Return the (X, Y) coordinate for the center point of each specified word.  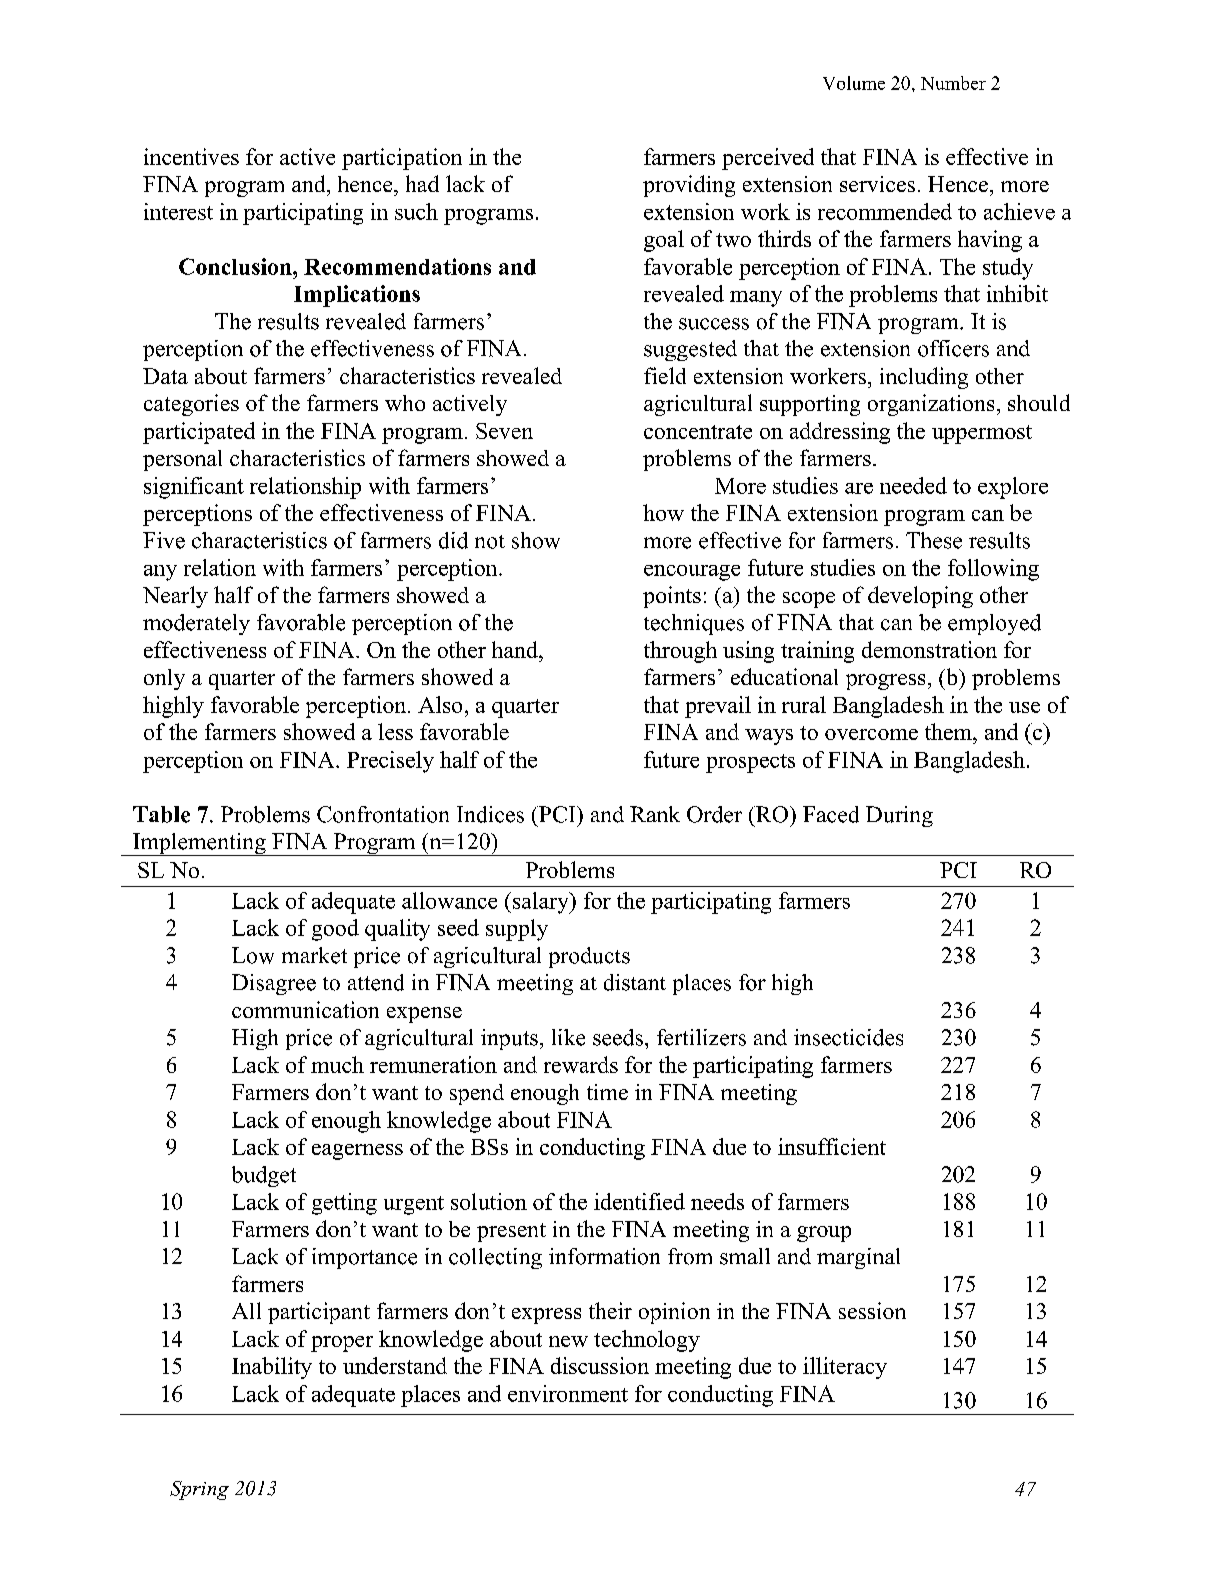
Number (953, 83)
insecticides (848, 1037)
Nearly (175, 597)
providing (689, 186)
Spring (199, 1490)
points (672, 597)
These (934, 540)
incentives (191, 156)
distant (635, 982)
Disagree (274, 984)
